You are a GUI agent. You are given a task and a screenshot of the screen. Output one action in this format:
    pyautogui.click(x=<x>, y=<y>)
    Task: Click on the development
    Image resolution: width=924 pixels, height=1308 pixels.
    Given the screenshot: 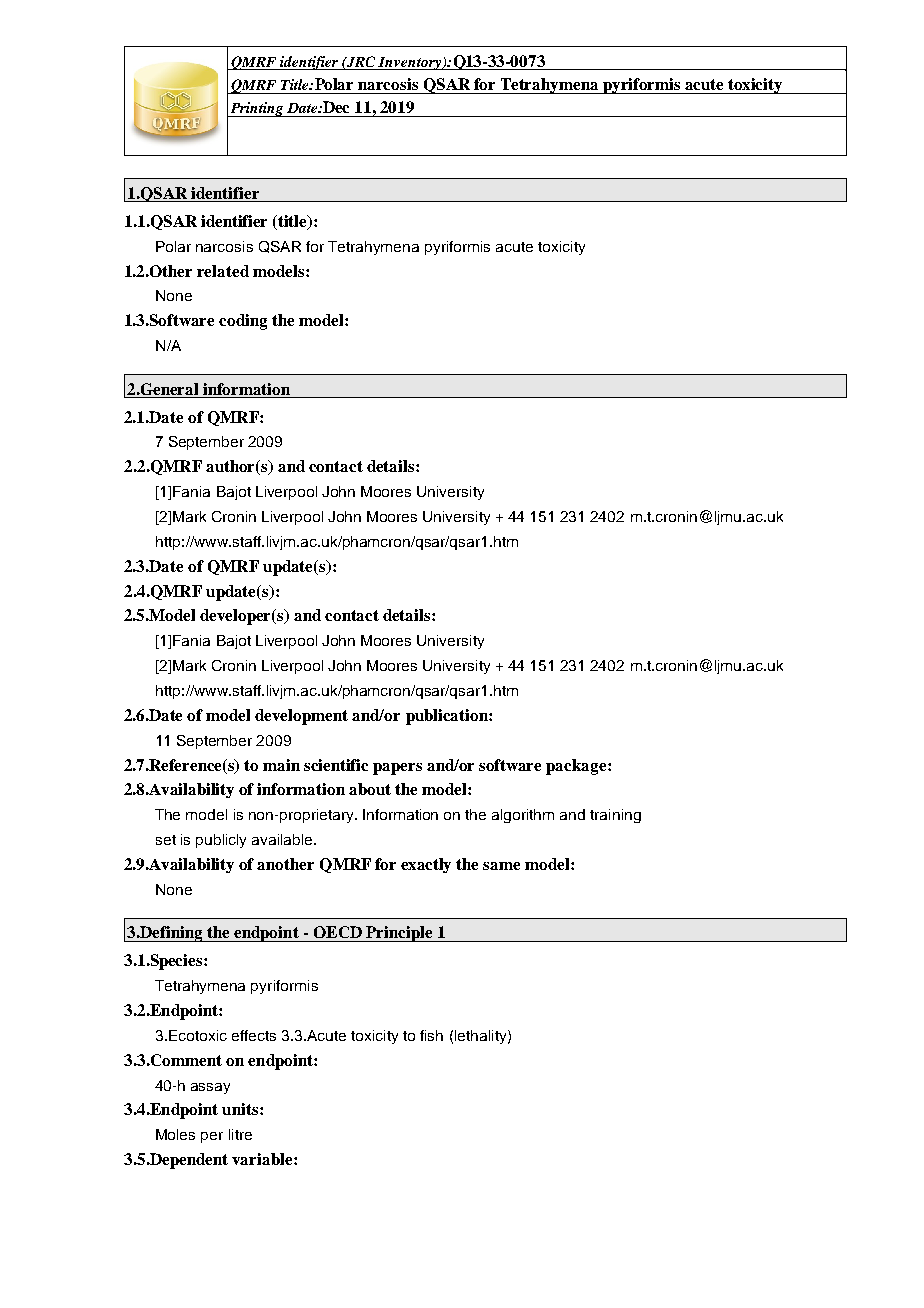 What is the action you would take?
    pyautogui.click(x=301, y=717)
